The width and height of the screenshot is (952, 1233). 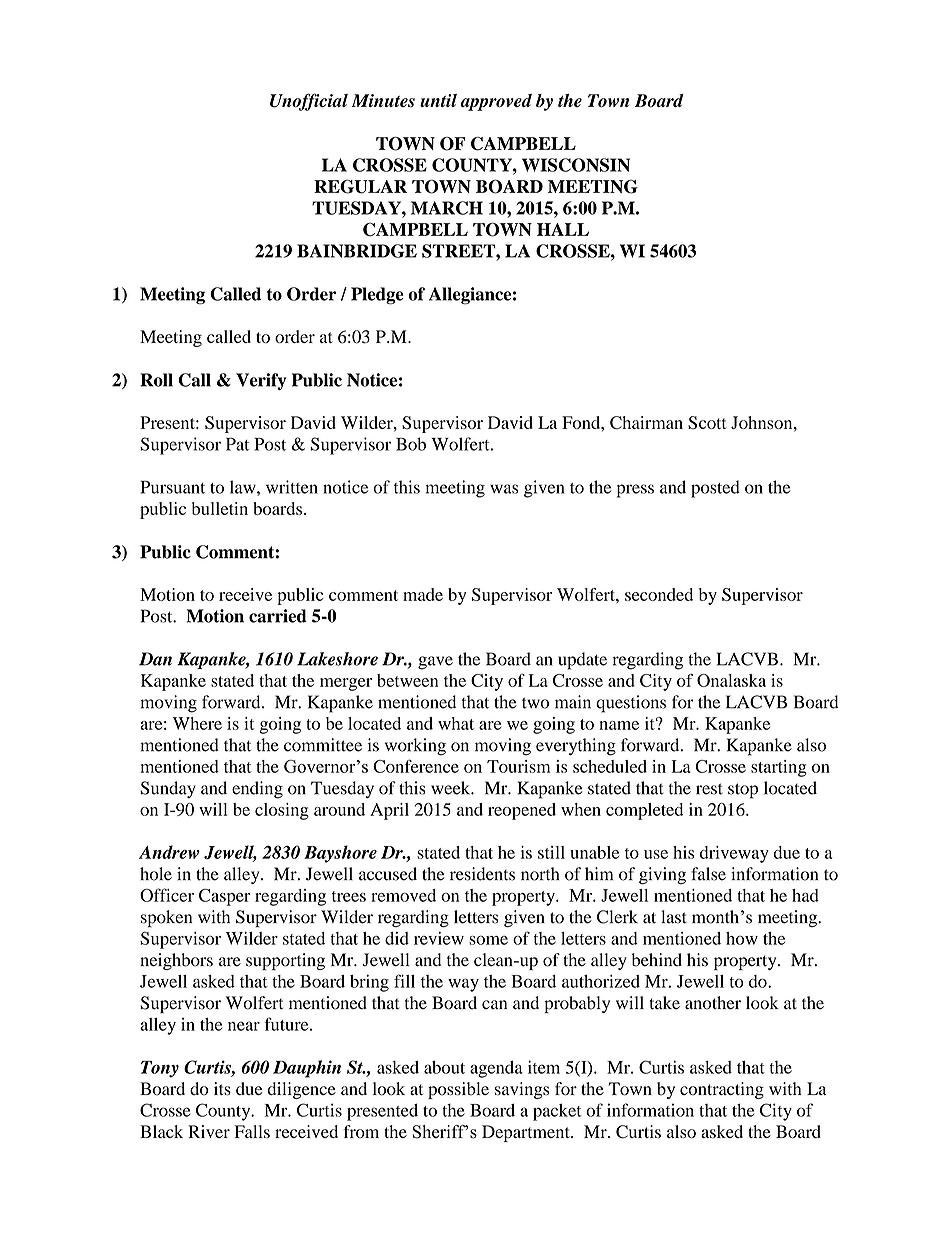 What do you see at coordinates (734, 854) in the screenshot?
I see `driveway` at bounding box center [734, 854].
